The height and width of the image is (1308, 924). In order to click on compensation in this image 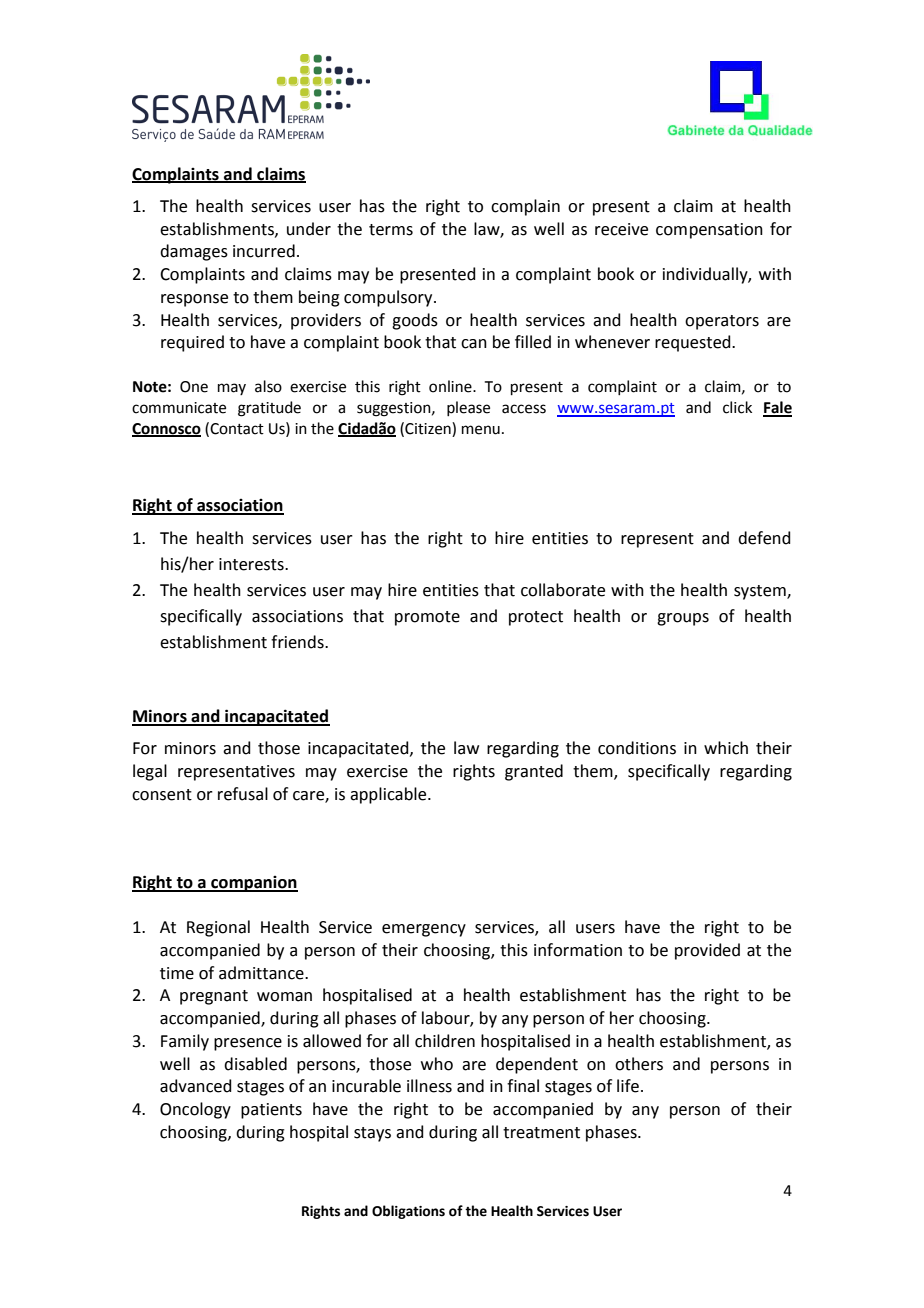, I will do `click(709, 231)`.
